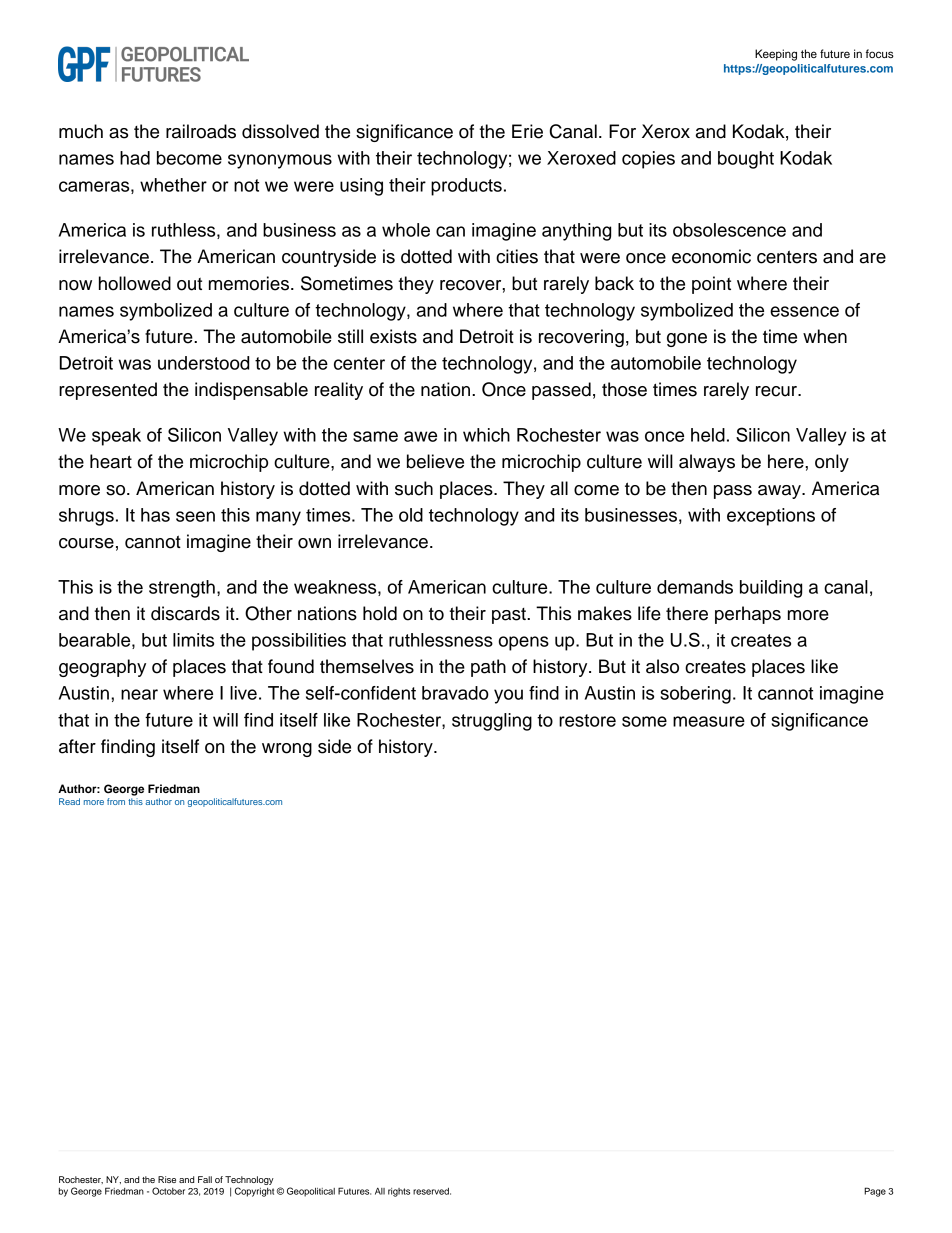 The image size is (952, 1233). I want to click on rights, so click(399, 1192).
